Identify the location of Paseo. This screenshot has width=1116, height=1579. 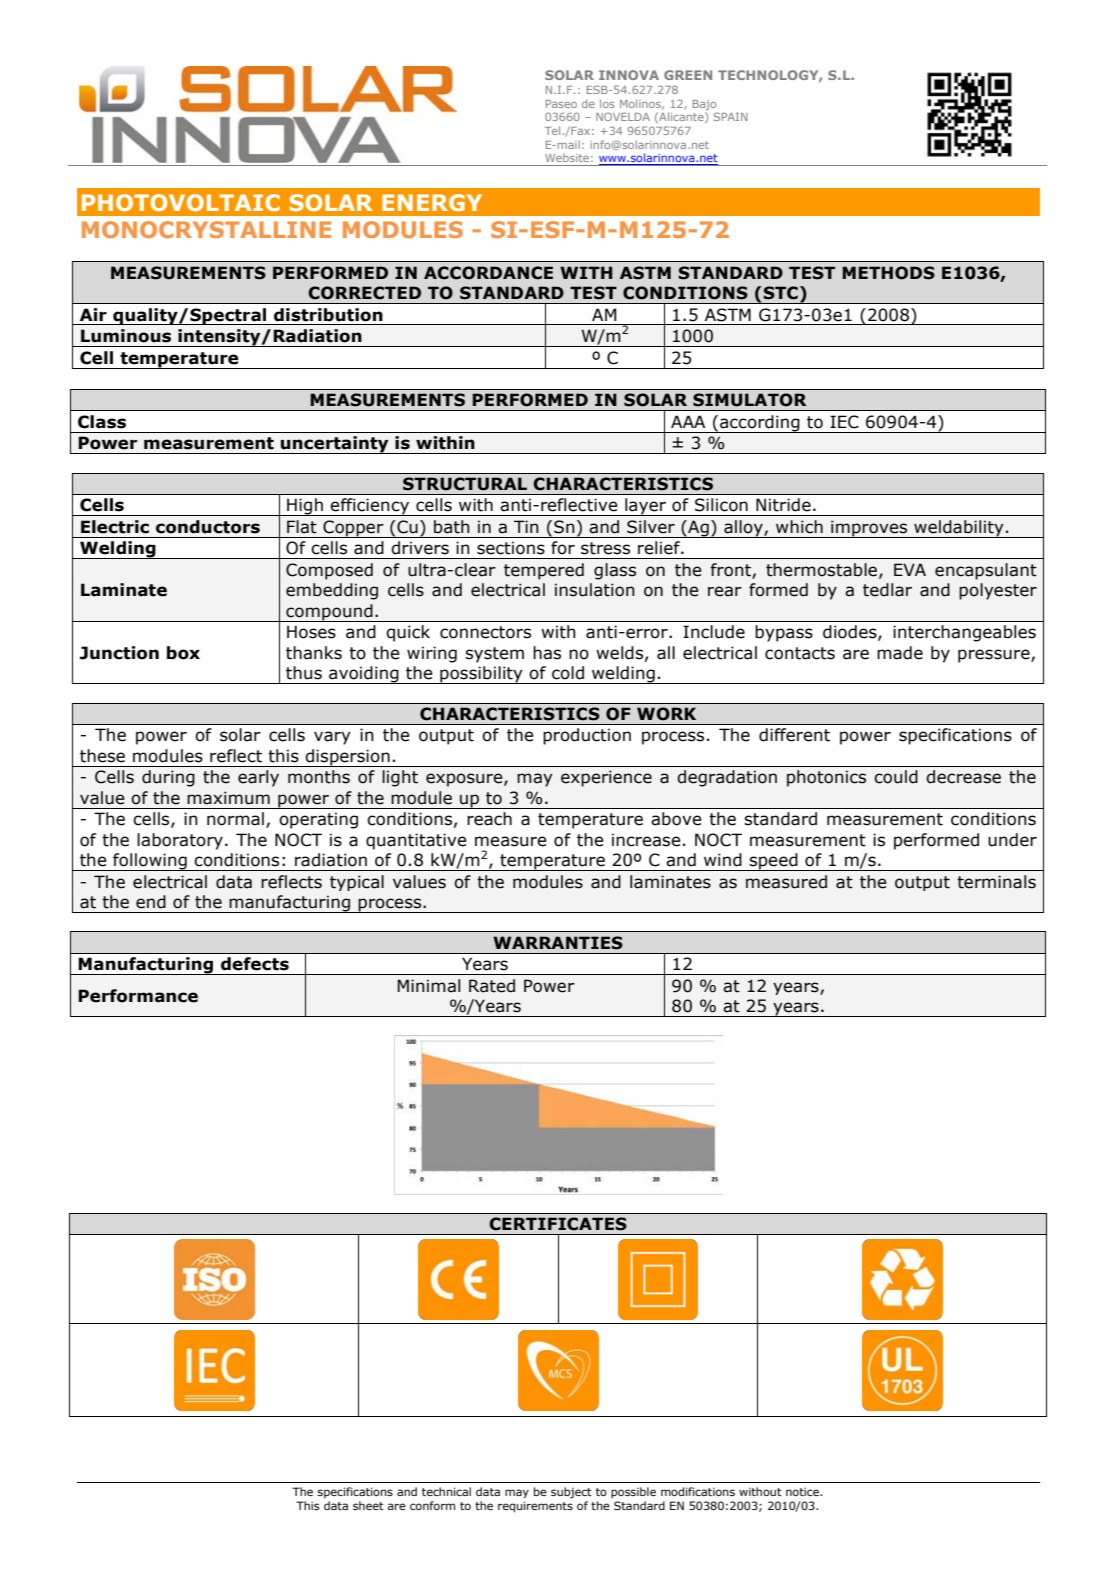
(561, 104).
